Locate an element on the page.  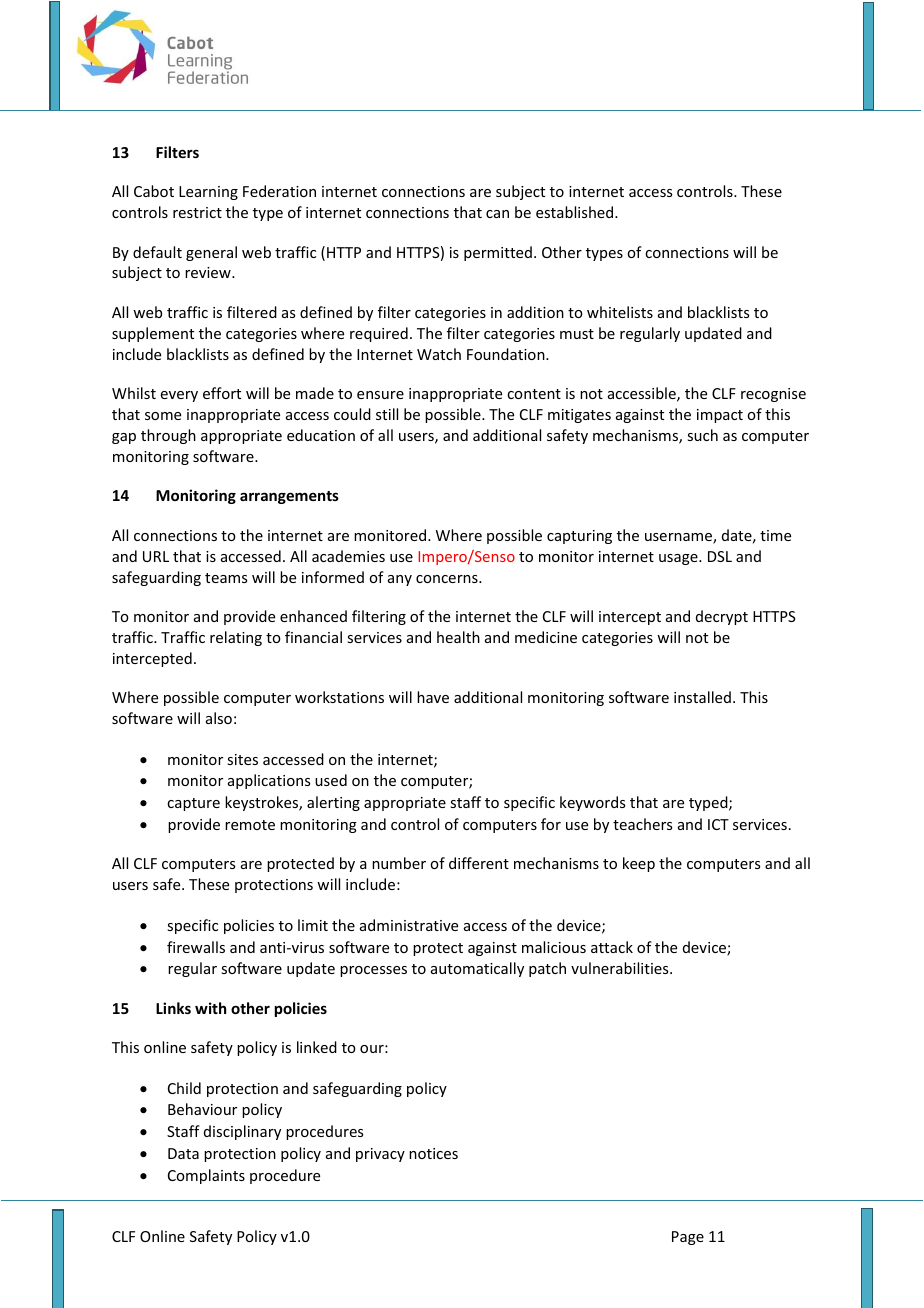
can is located at coordinates (497, 214).
